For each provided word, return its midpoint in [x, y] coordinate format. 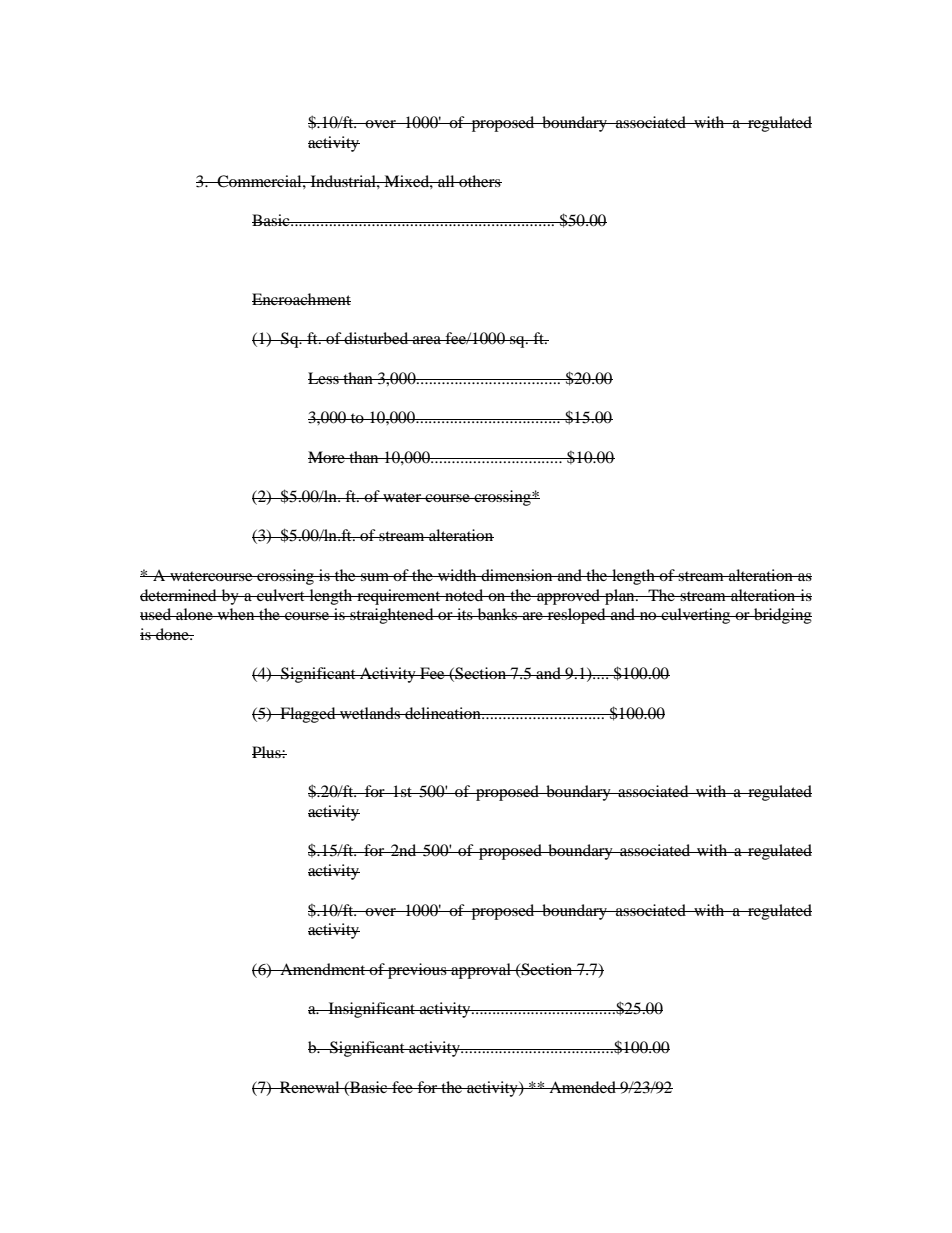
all [446, 181]
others [479, 181]
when [236, 614]
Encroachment [301, 299]
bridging [782, 616]
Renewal [310, 1087]
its [465, 614]
